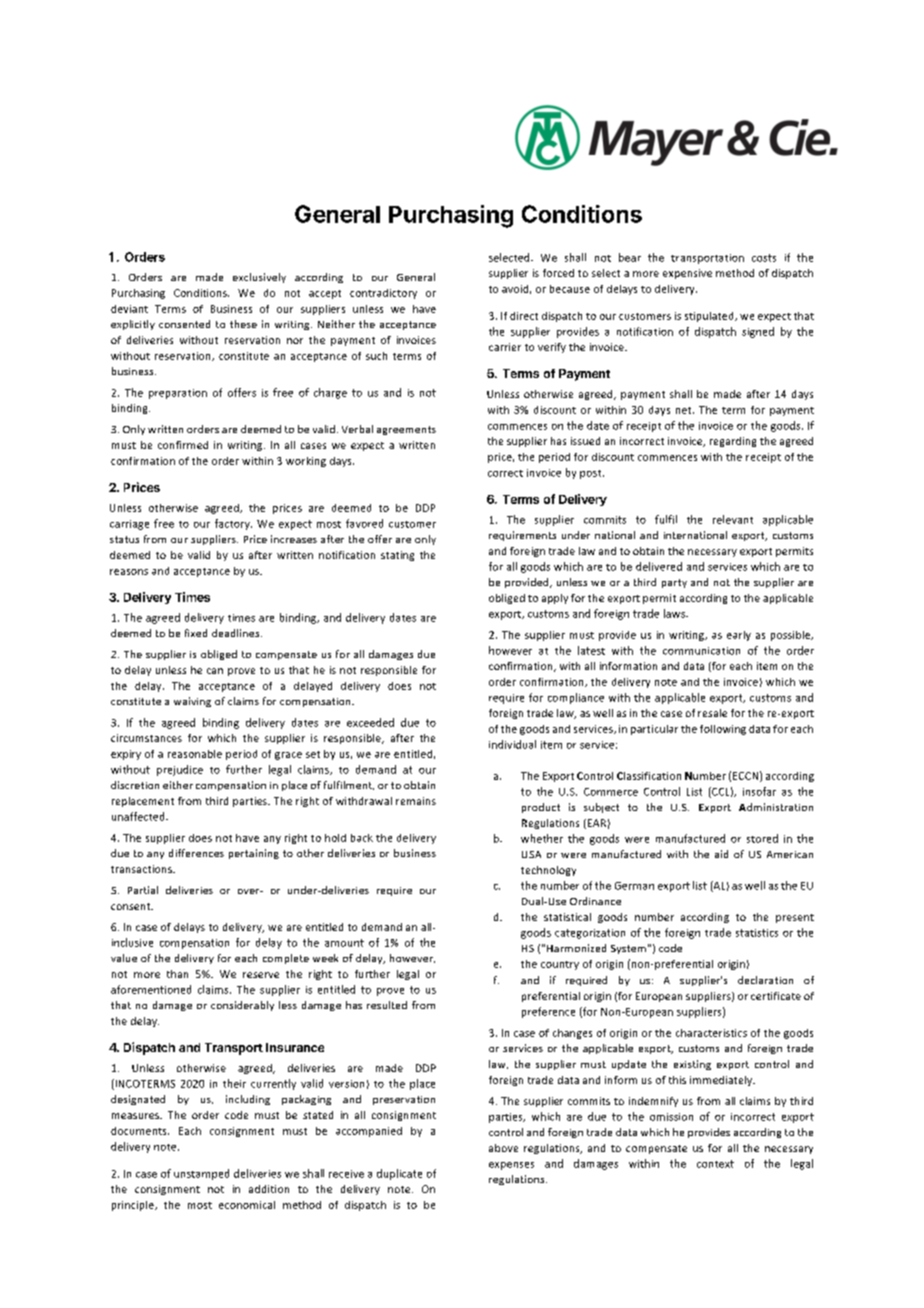 The height and width of the page is (1308, 924). Describe the element at coordinates (383, 294) in the page. I see `contradictory` at that location.
